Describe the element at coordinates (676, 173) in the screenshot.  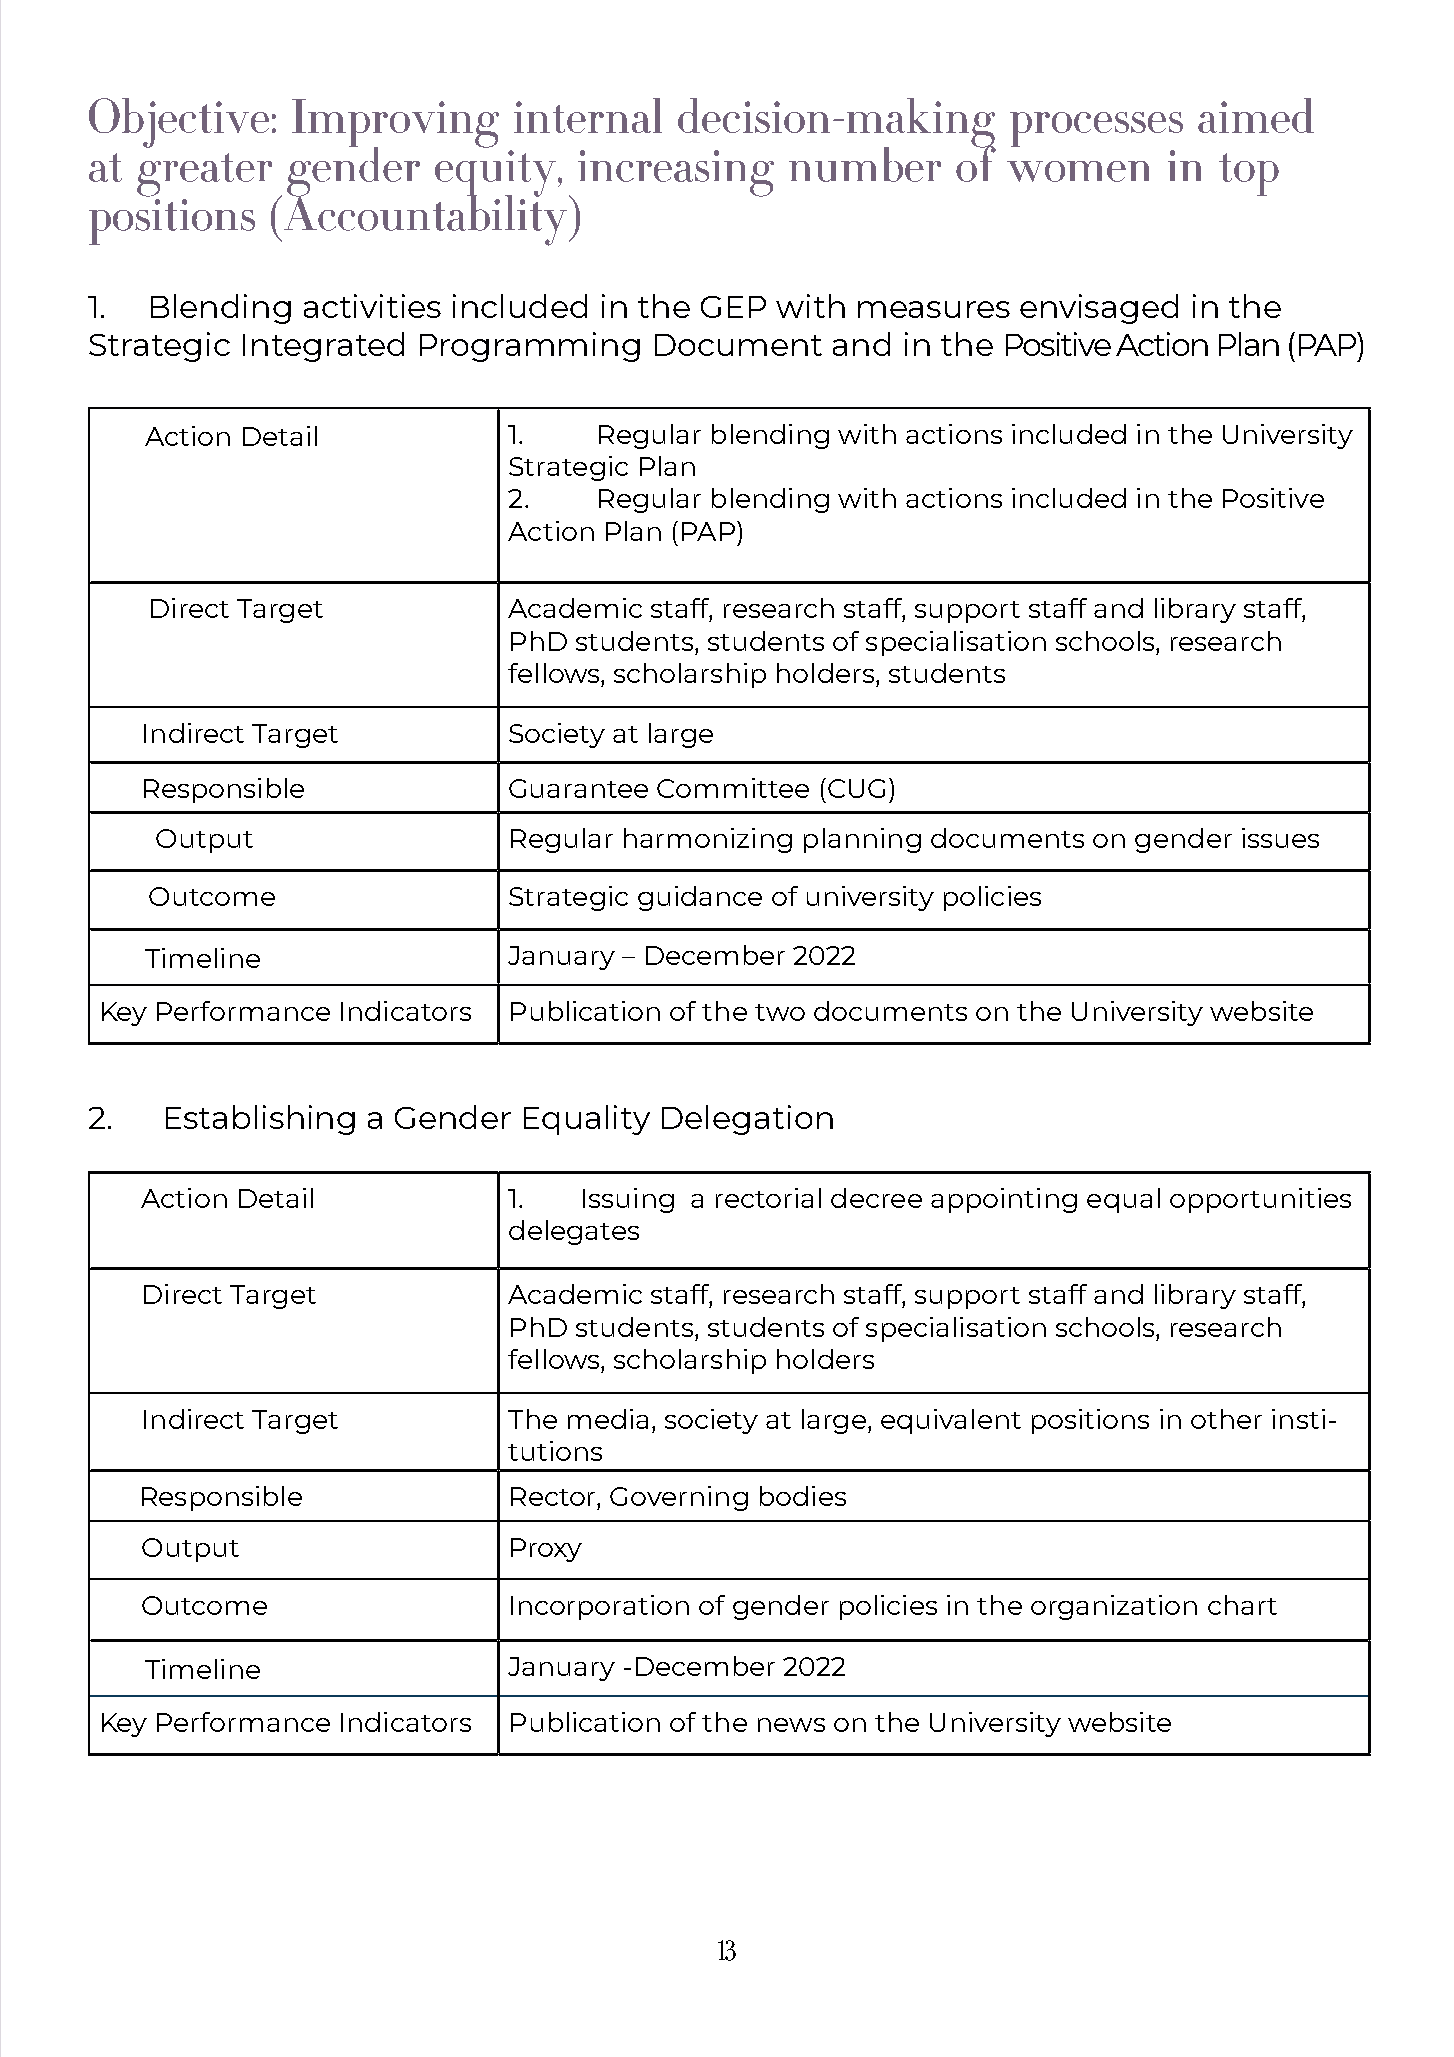
I see `increasing` at that location.
